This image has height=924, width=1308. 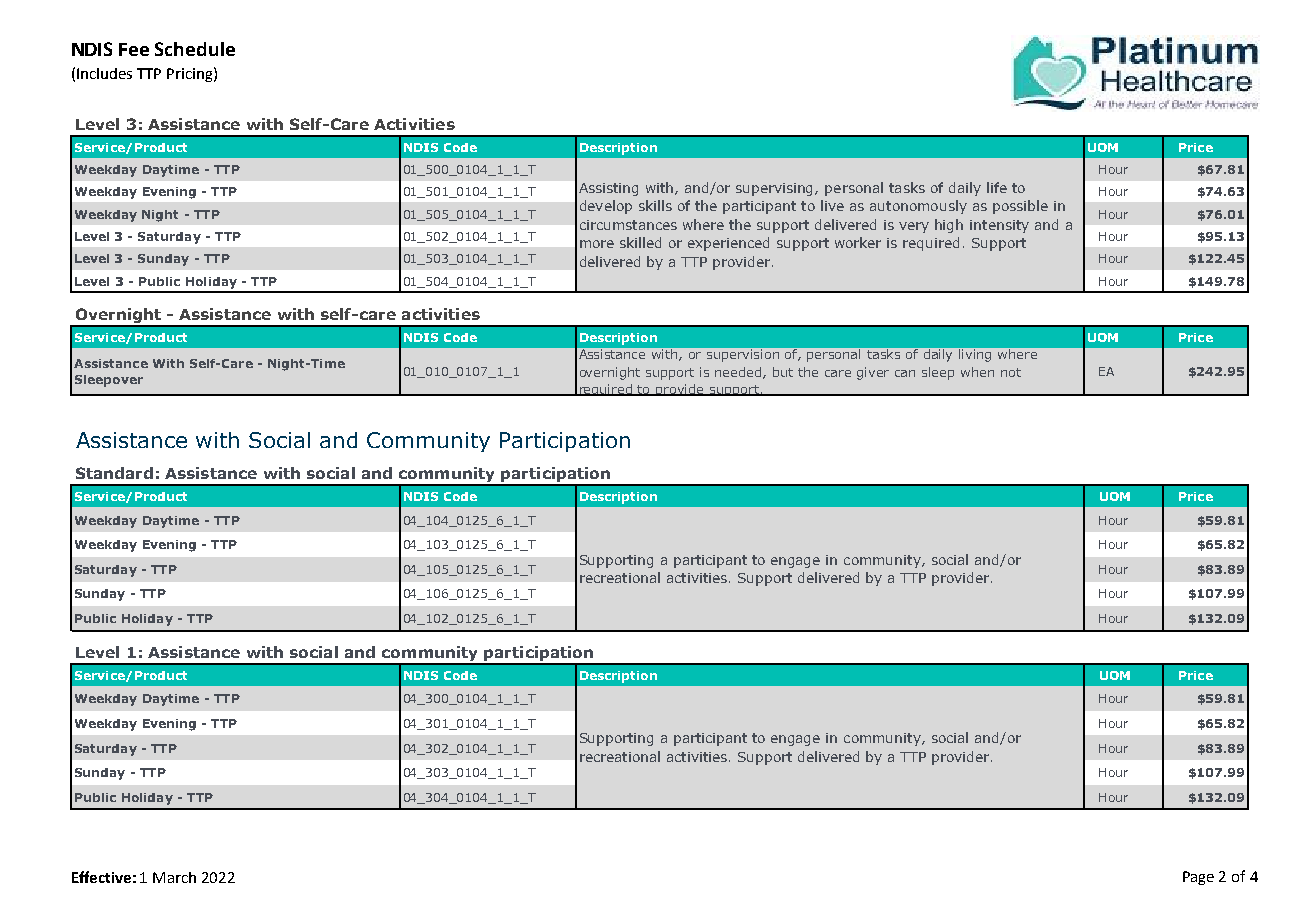 What do you see at coordinates (997, 187) in the image?
I see `life` at bounding box center [997, 187].
